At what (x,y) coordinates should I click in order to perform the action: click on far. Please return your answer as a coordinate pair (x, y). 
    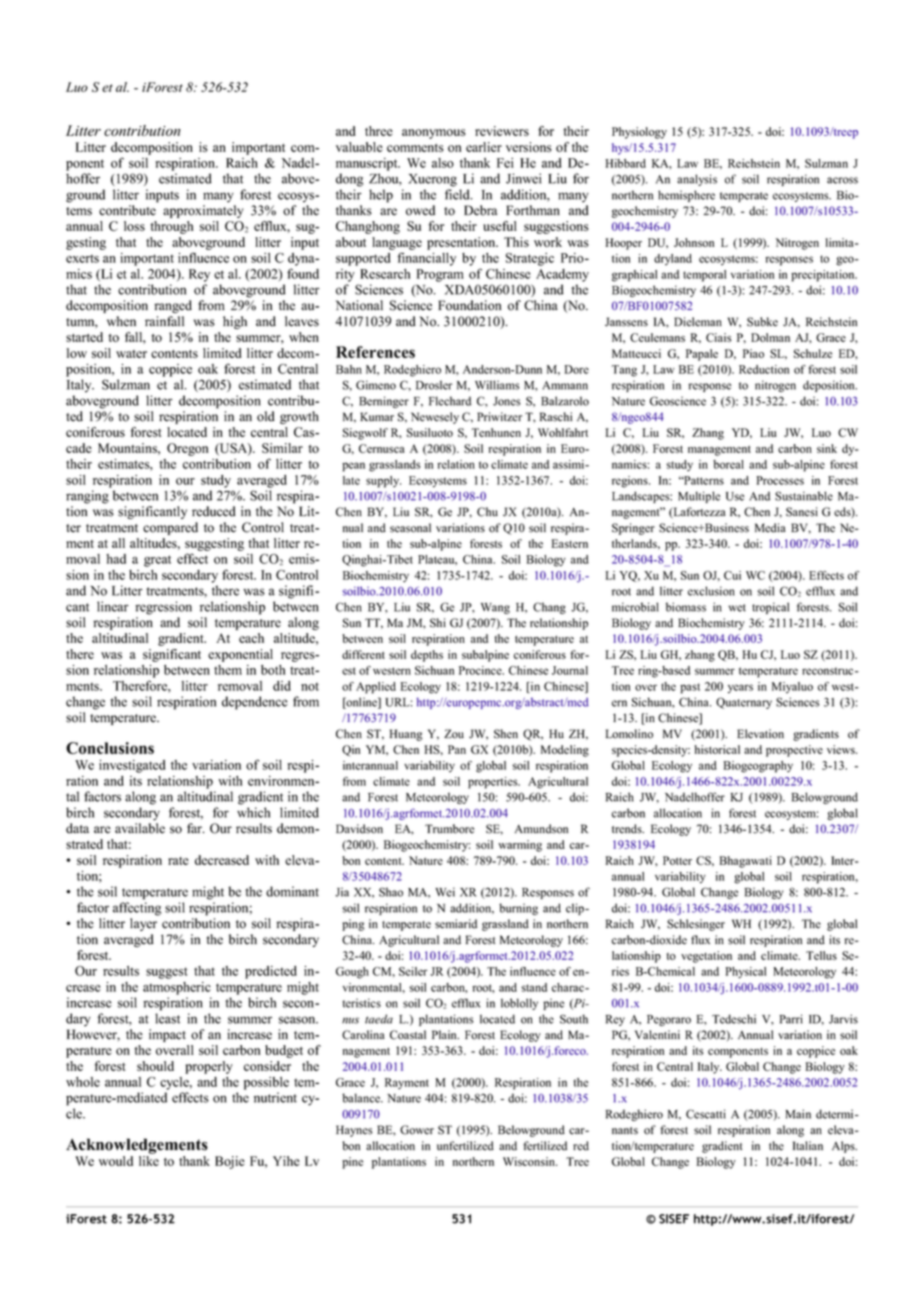
    Looking at the image, I should click on (195, 828).
